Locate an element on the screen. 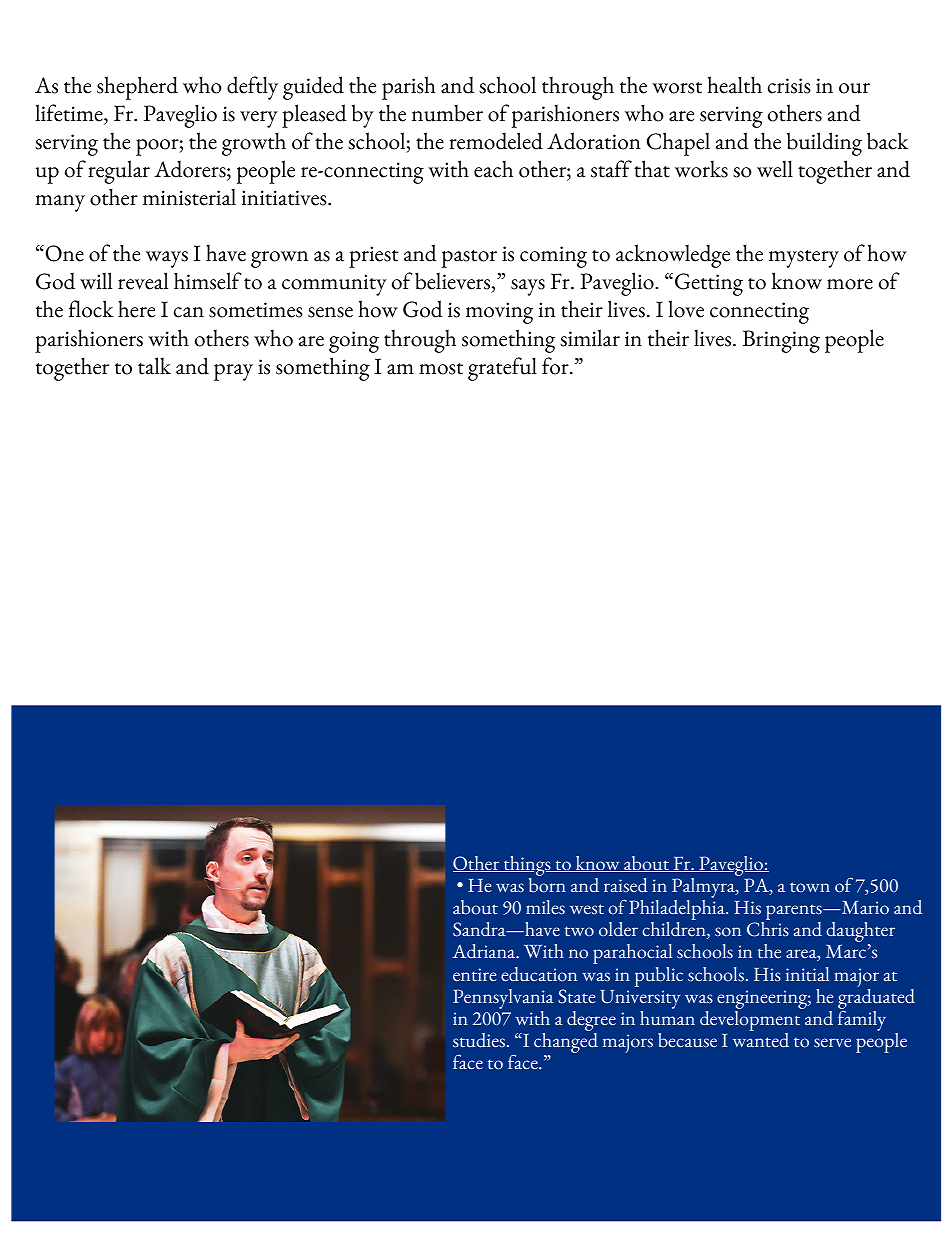  town is located at coordinates (810, 887).
